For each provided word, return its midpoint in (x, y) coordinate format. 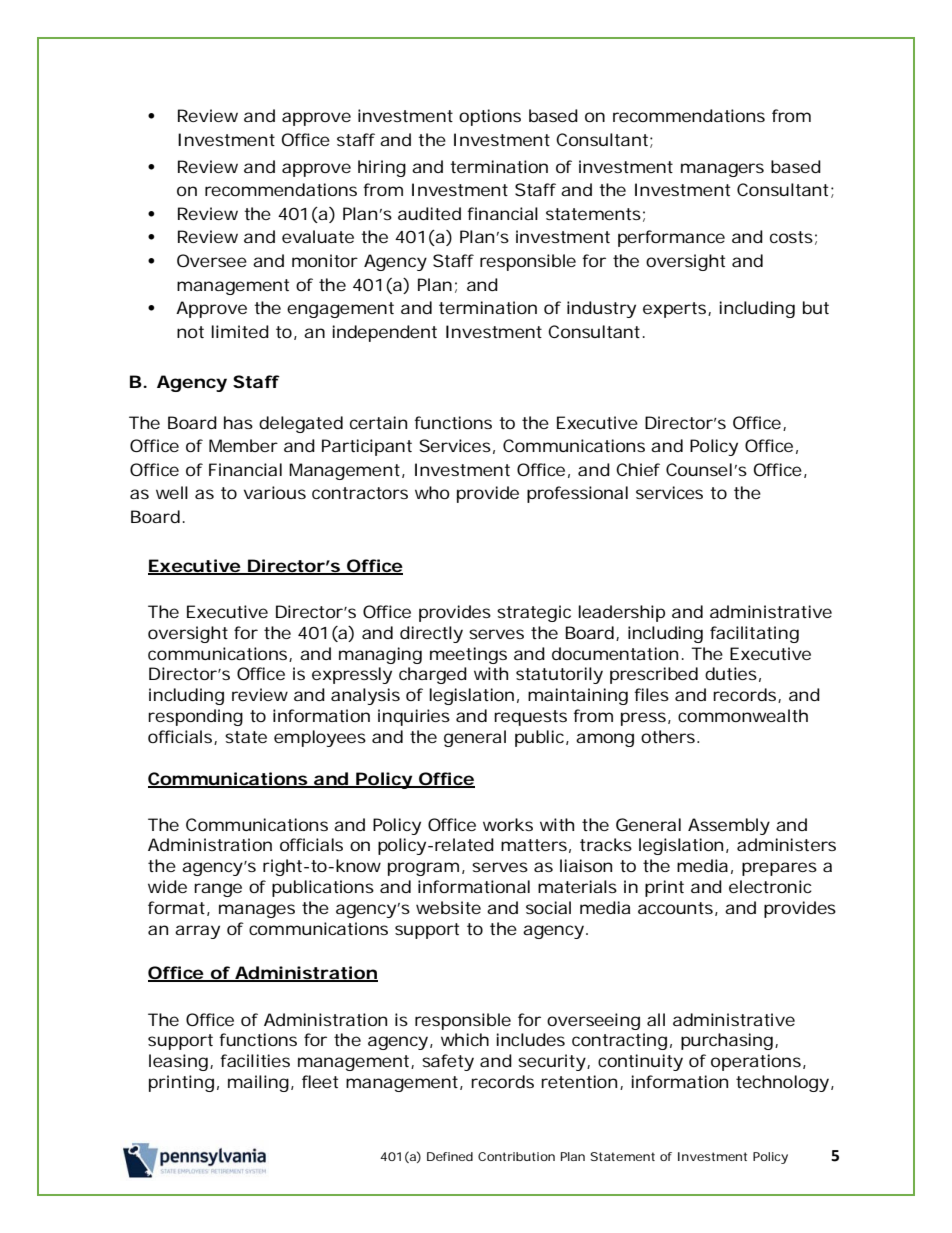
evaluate (318, 236)
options (490, 117)
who (432, 492)
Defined (450, 1156)
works (508, 824)
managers (722, 170)
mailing (258, 1083)
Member (243, 445)
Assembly (729, 826)
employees (320, 738)
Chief (638, 469)
